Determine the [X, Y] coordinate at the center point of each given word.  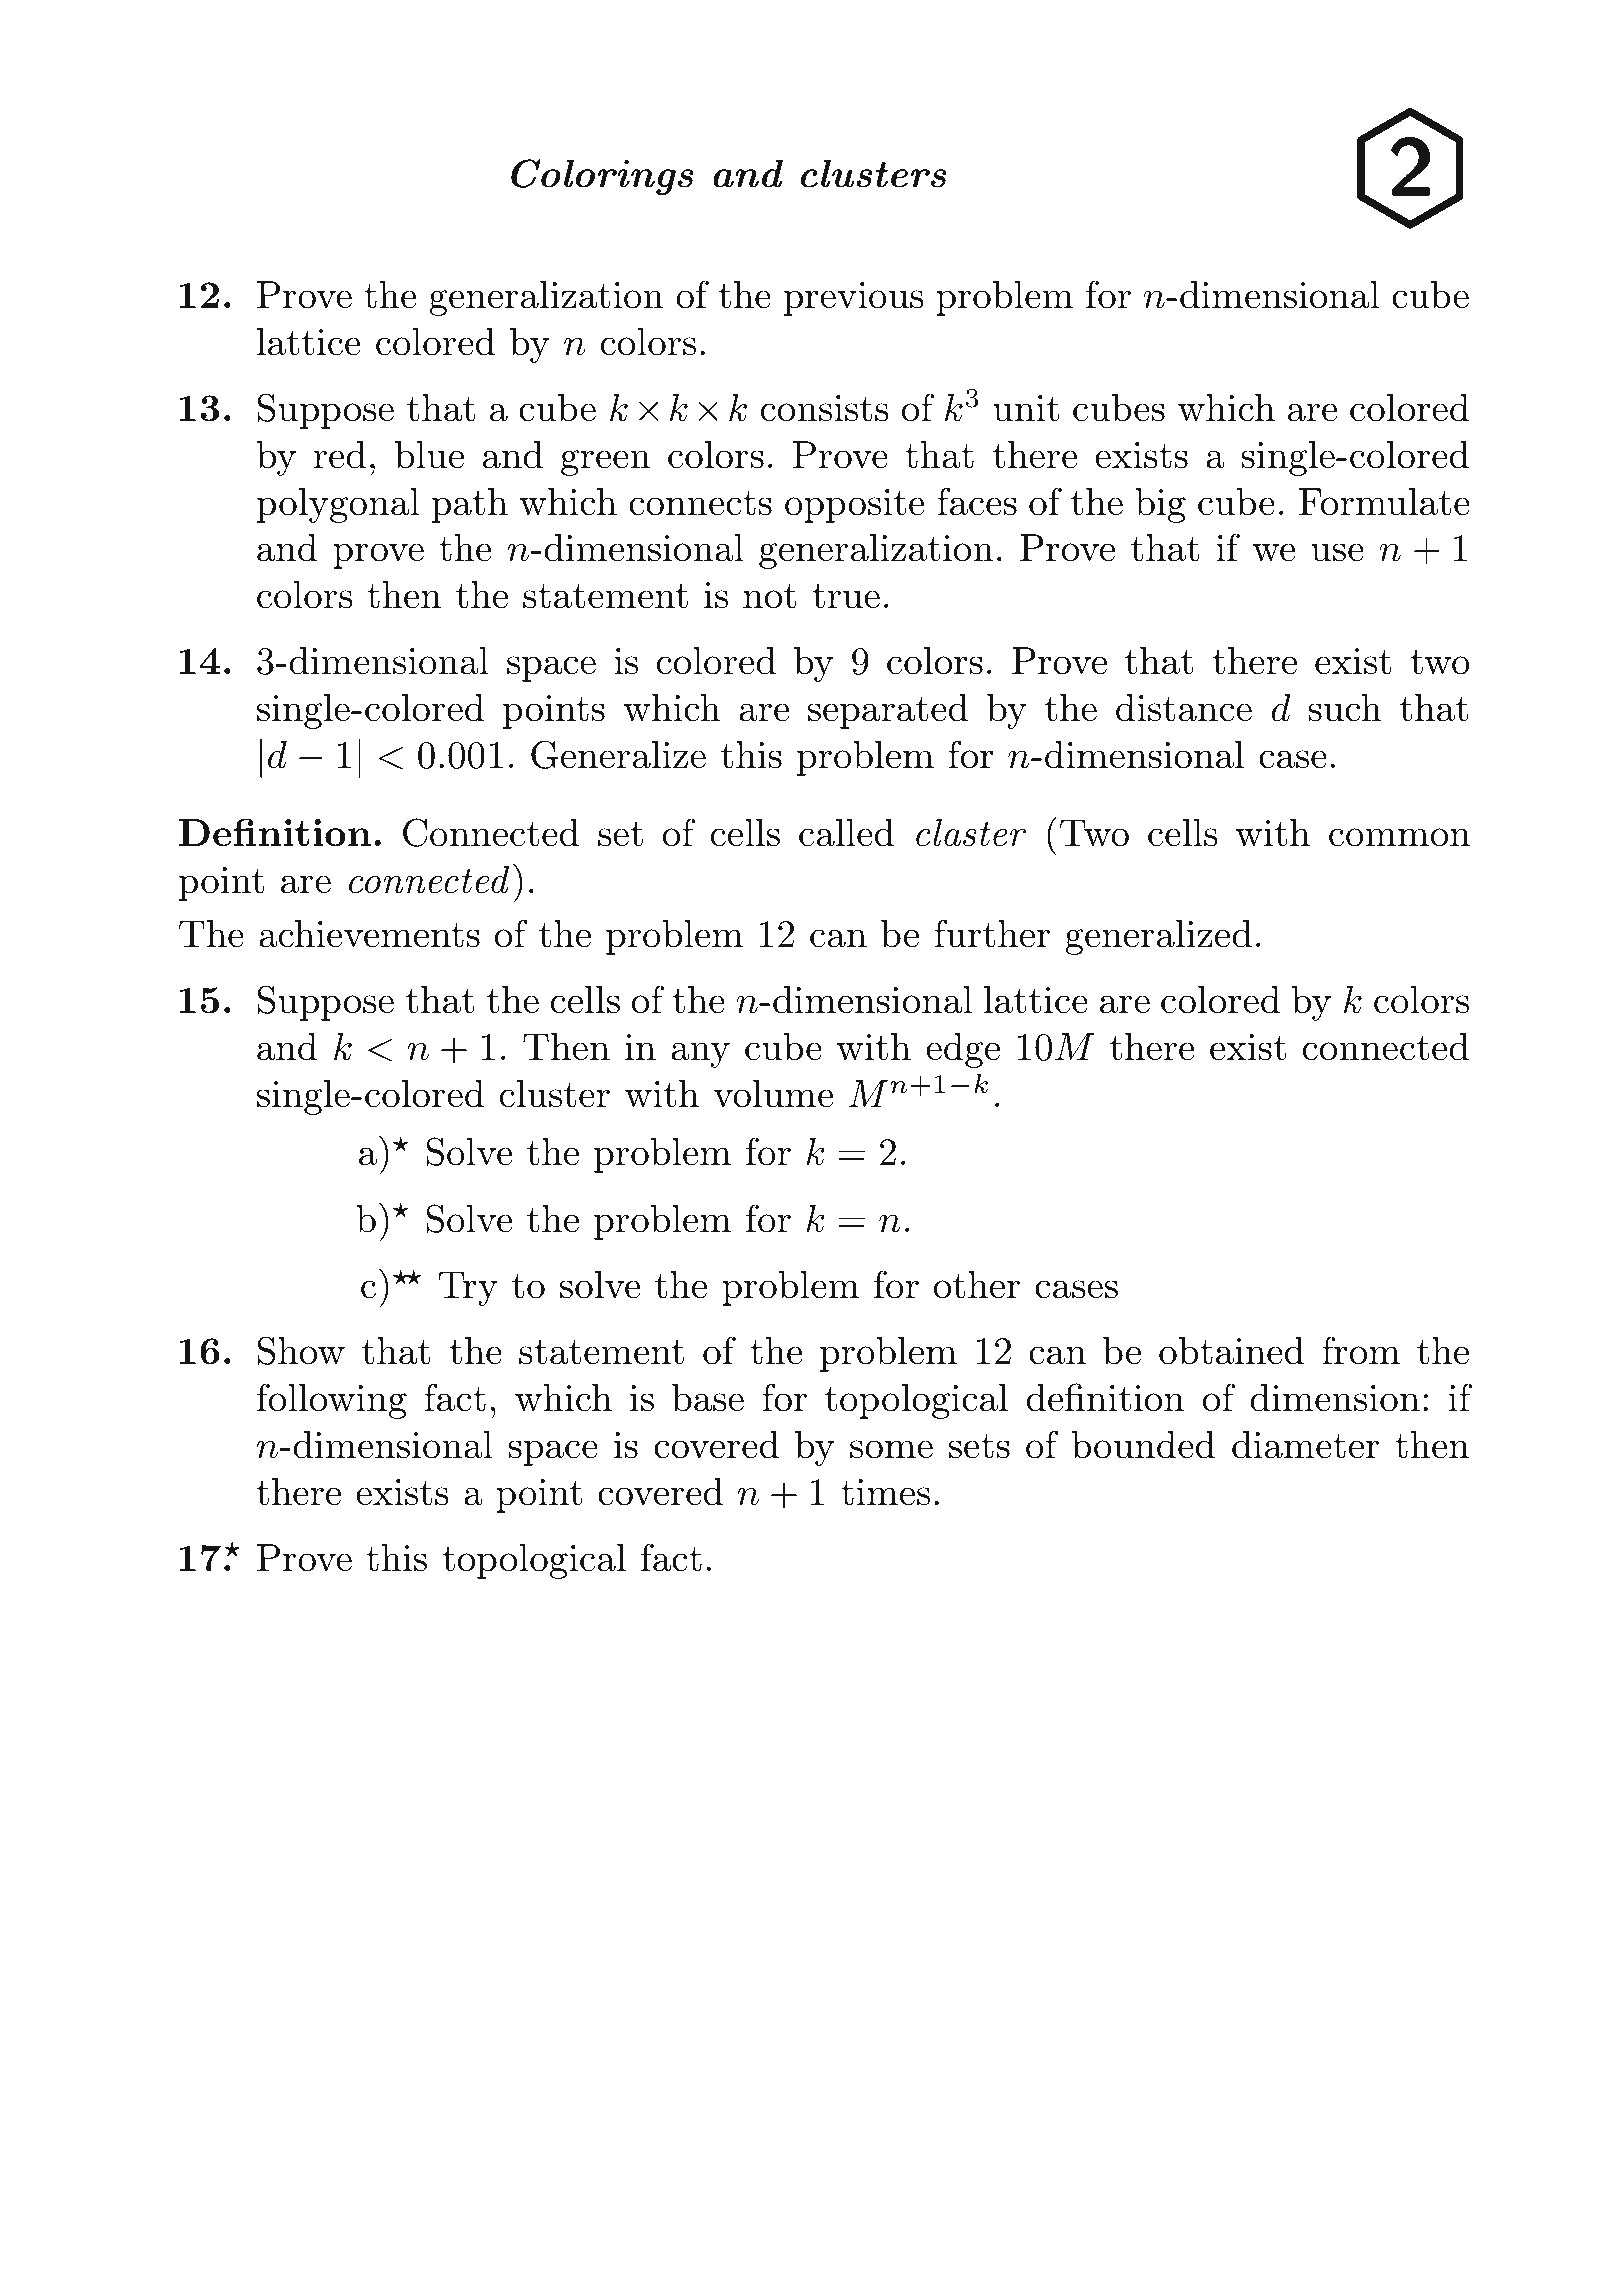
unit [1026, 408]
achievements [369, 934]
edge [963, 1050]
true [846, 596]
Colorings [602, 177]
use [1337, 552]
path [470, 505]
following [332, 1401]
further [992, 933]
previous [854, 299]
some [891, 1449]
